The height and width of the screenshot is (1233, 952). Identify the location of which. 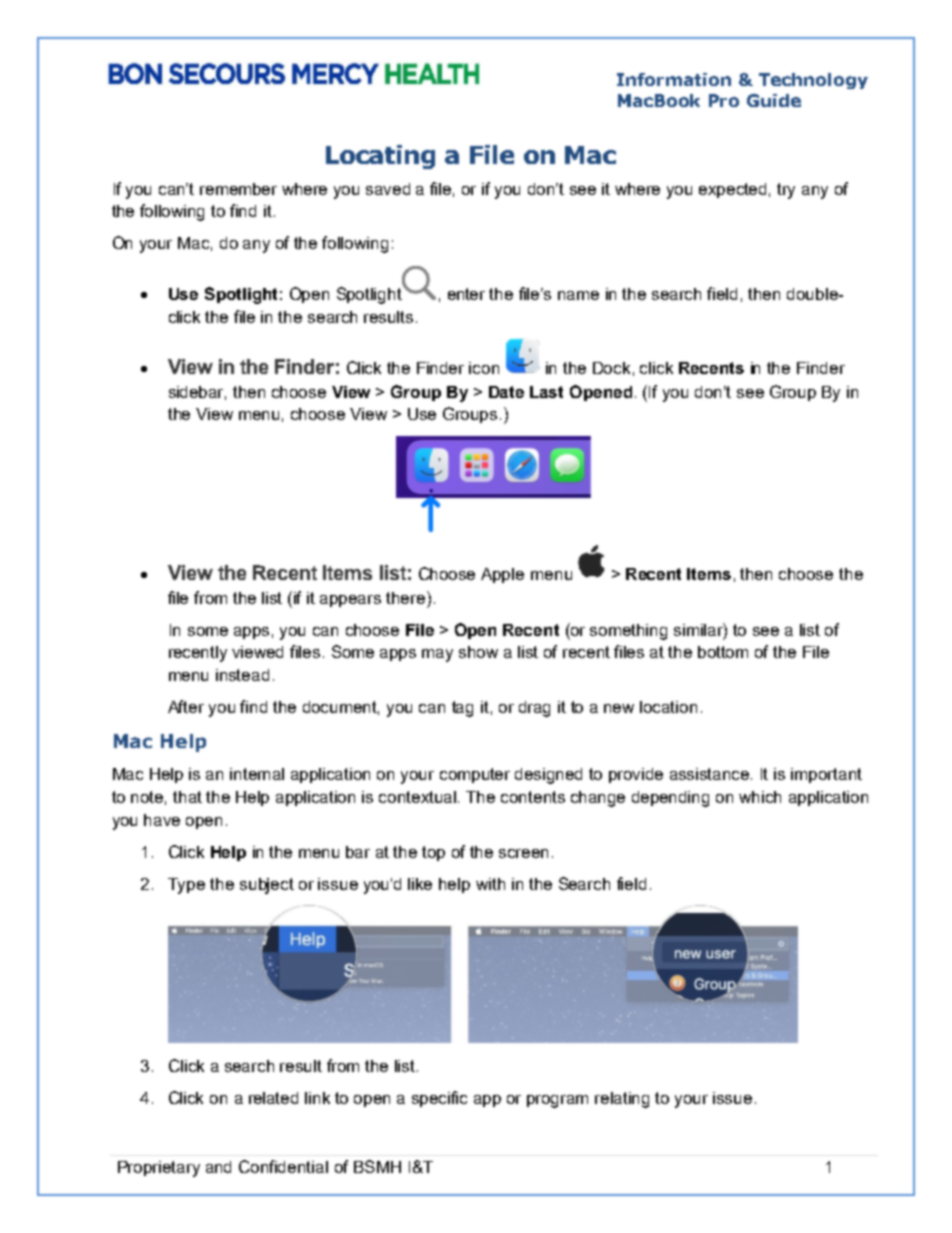
(760, 797).
